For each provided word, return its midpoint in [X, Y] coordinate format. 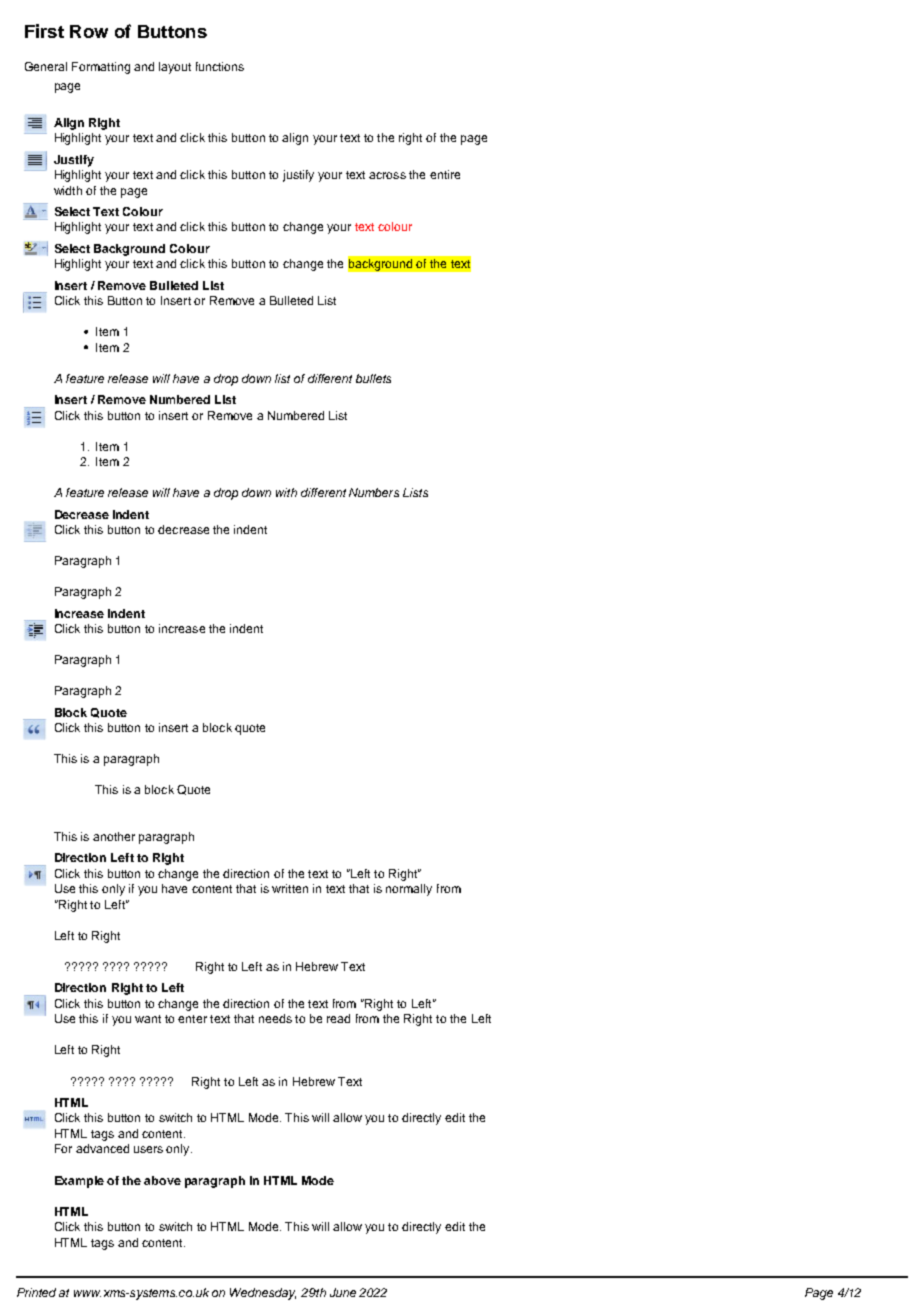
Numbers [374, 492]
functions [220, 66]
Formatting [101, 68]
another [114, 836]
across [387, 175]
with [286, 492]
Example [79, 1182]
